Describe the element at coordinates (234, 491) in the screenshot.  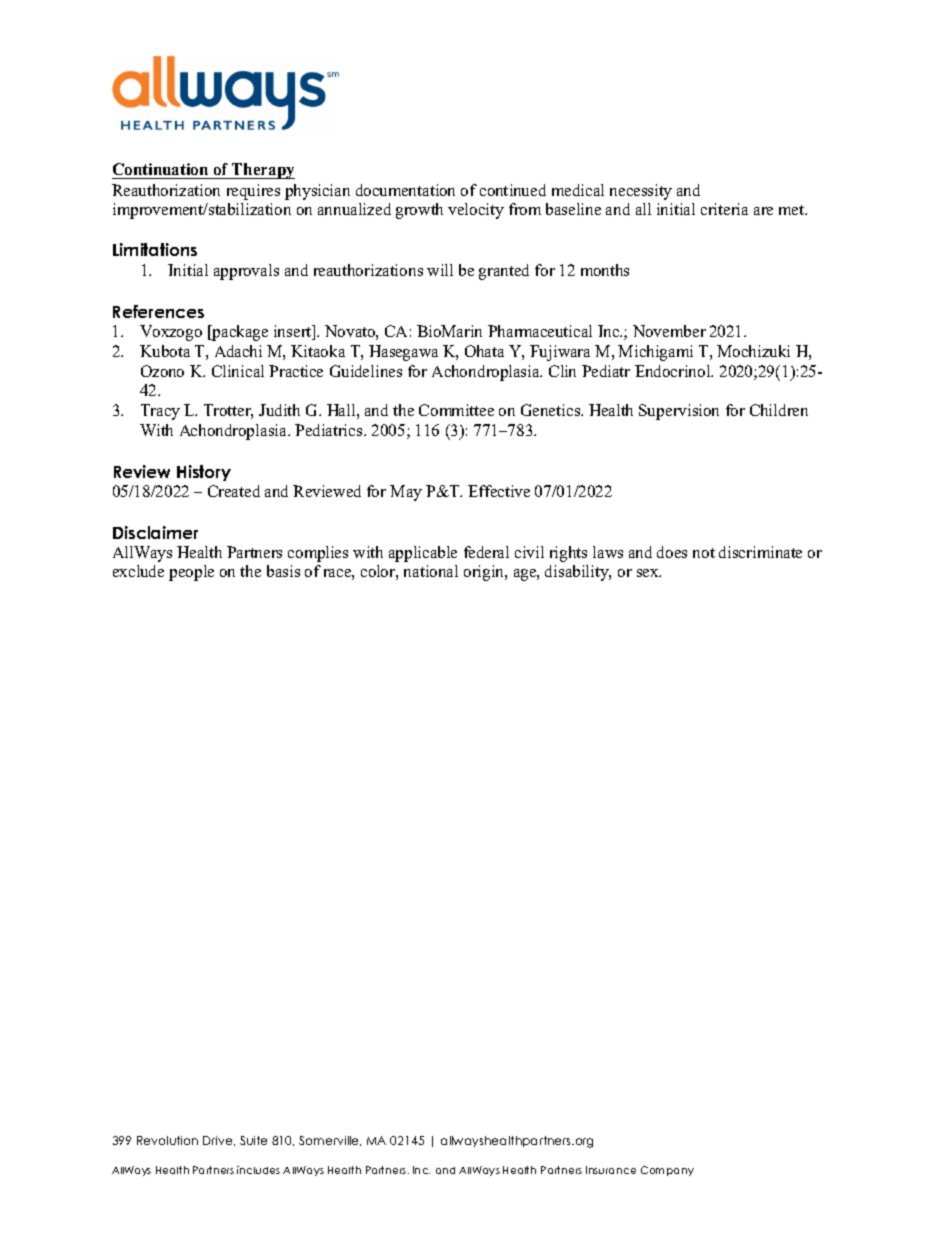
I see `Created` at that location.
